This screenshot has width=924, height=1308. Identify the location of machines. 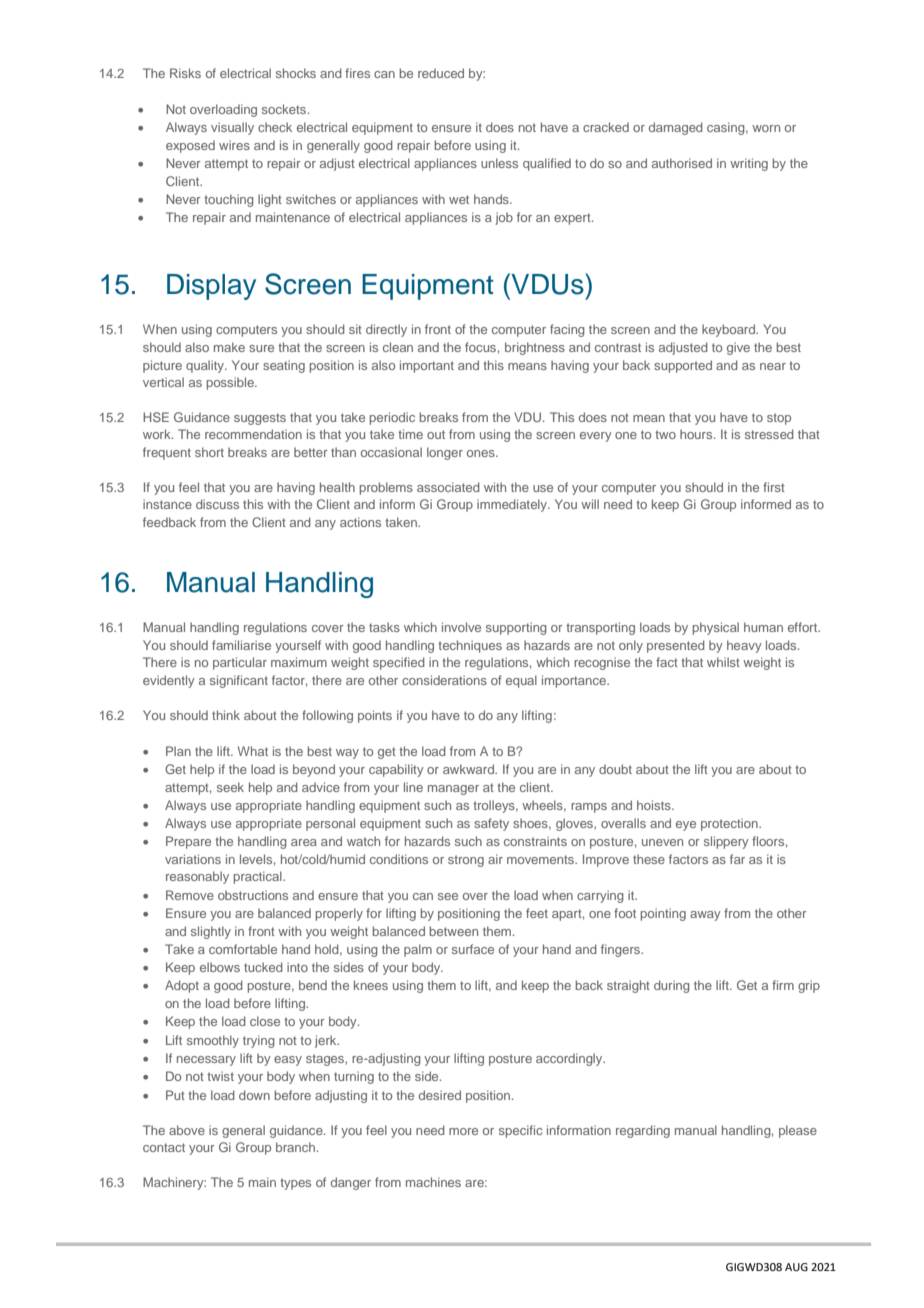
(433, 1182).
